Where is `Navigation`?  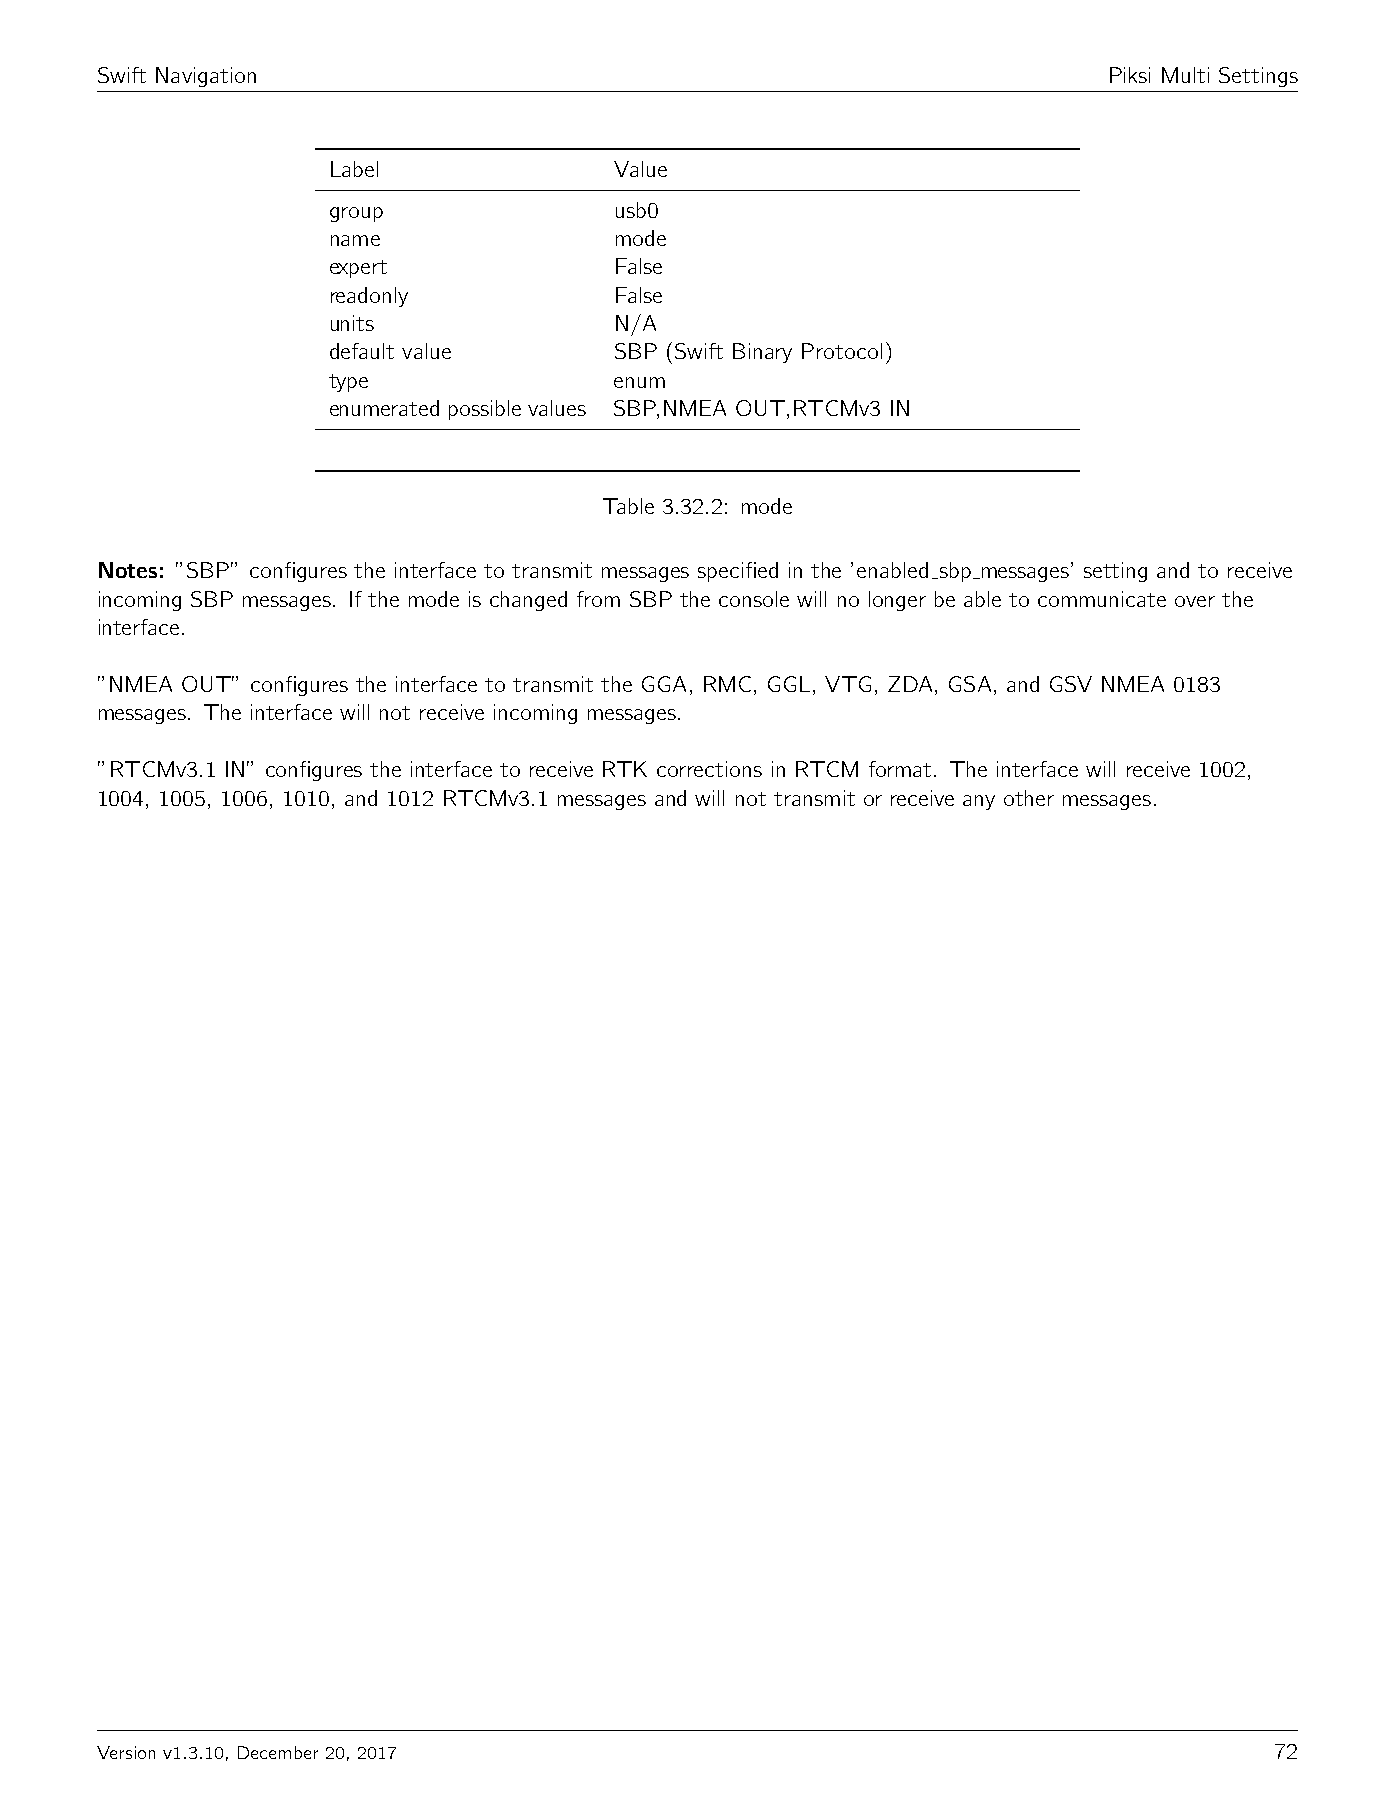 Navigation is located at coordinates (206, 77).
